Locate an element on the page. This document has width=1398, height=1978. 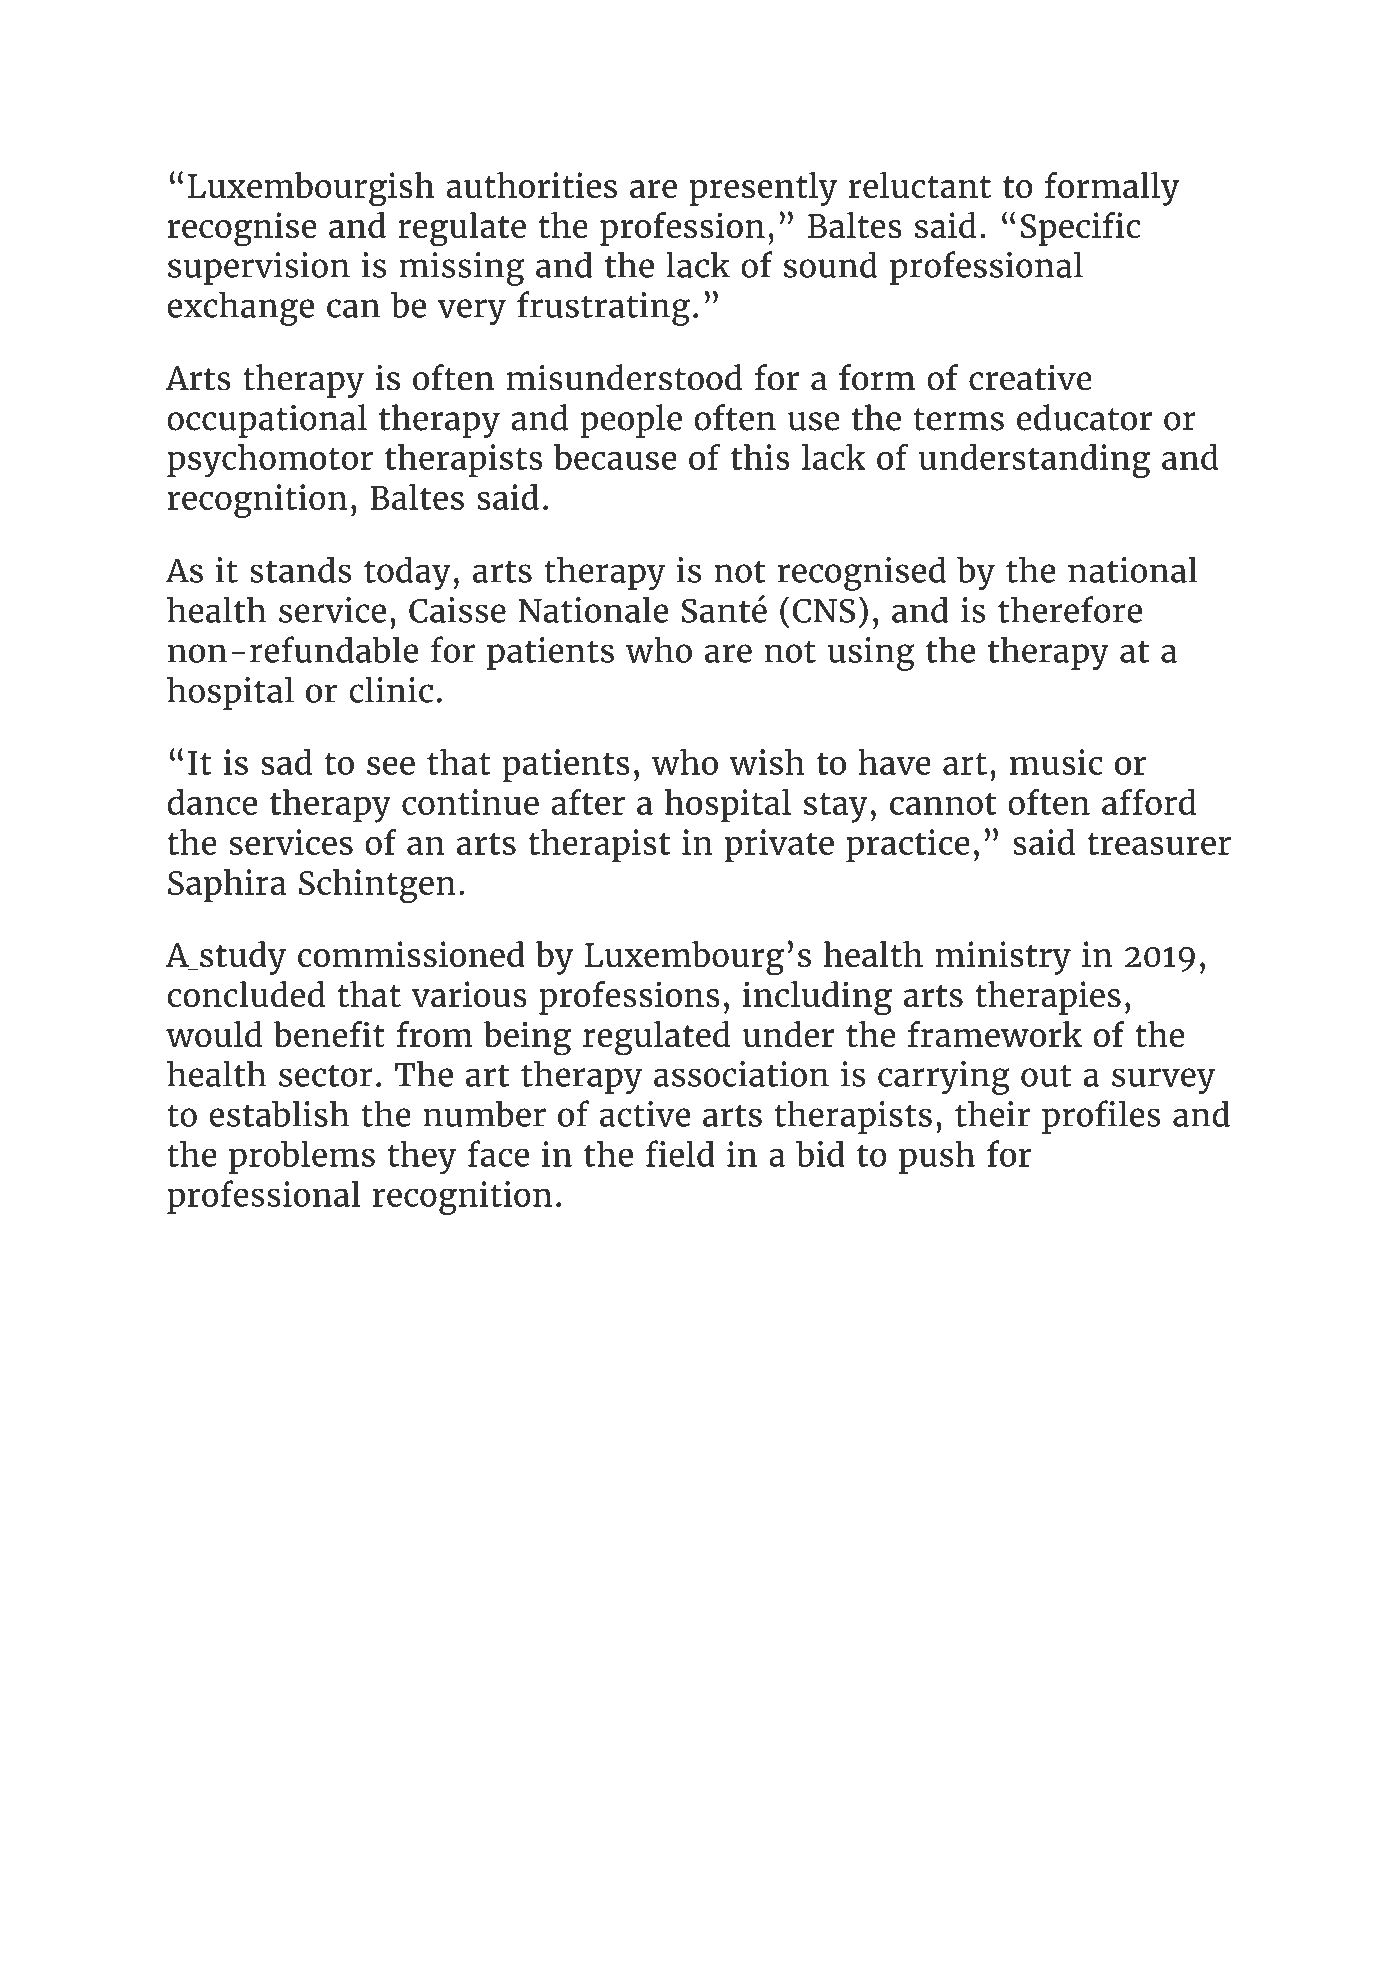
CNS is located at coordinates (823, 610).
